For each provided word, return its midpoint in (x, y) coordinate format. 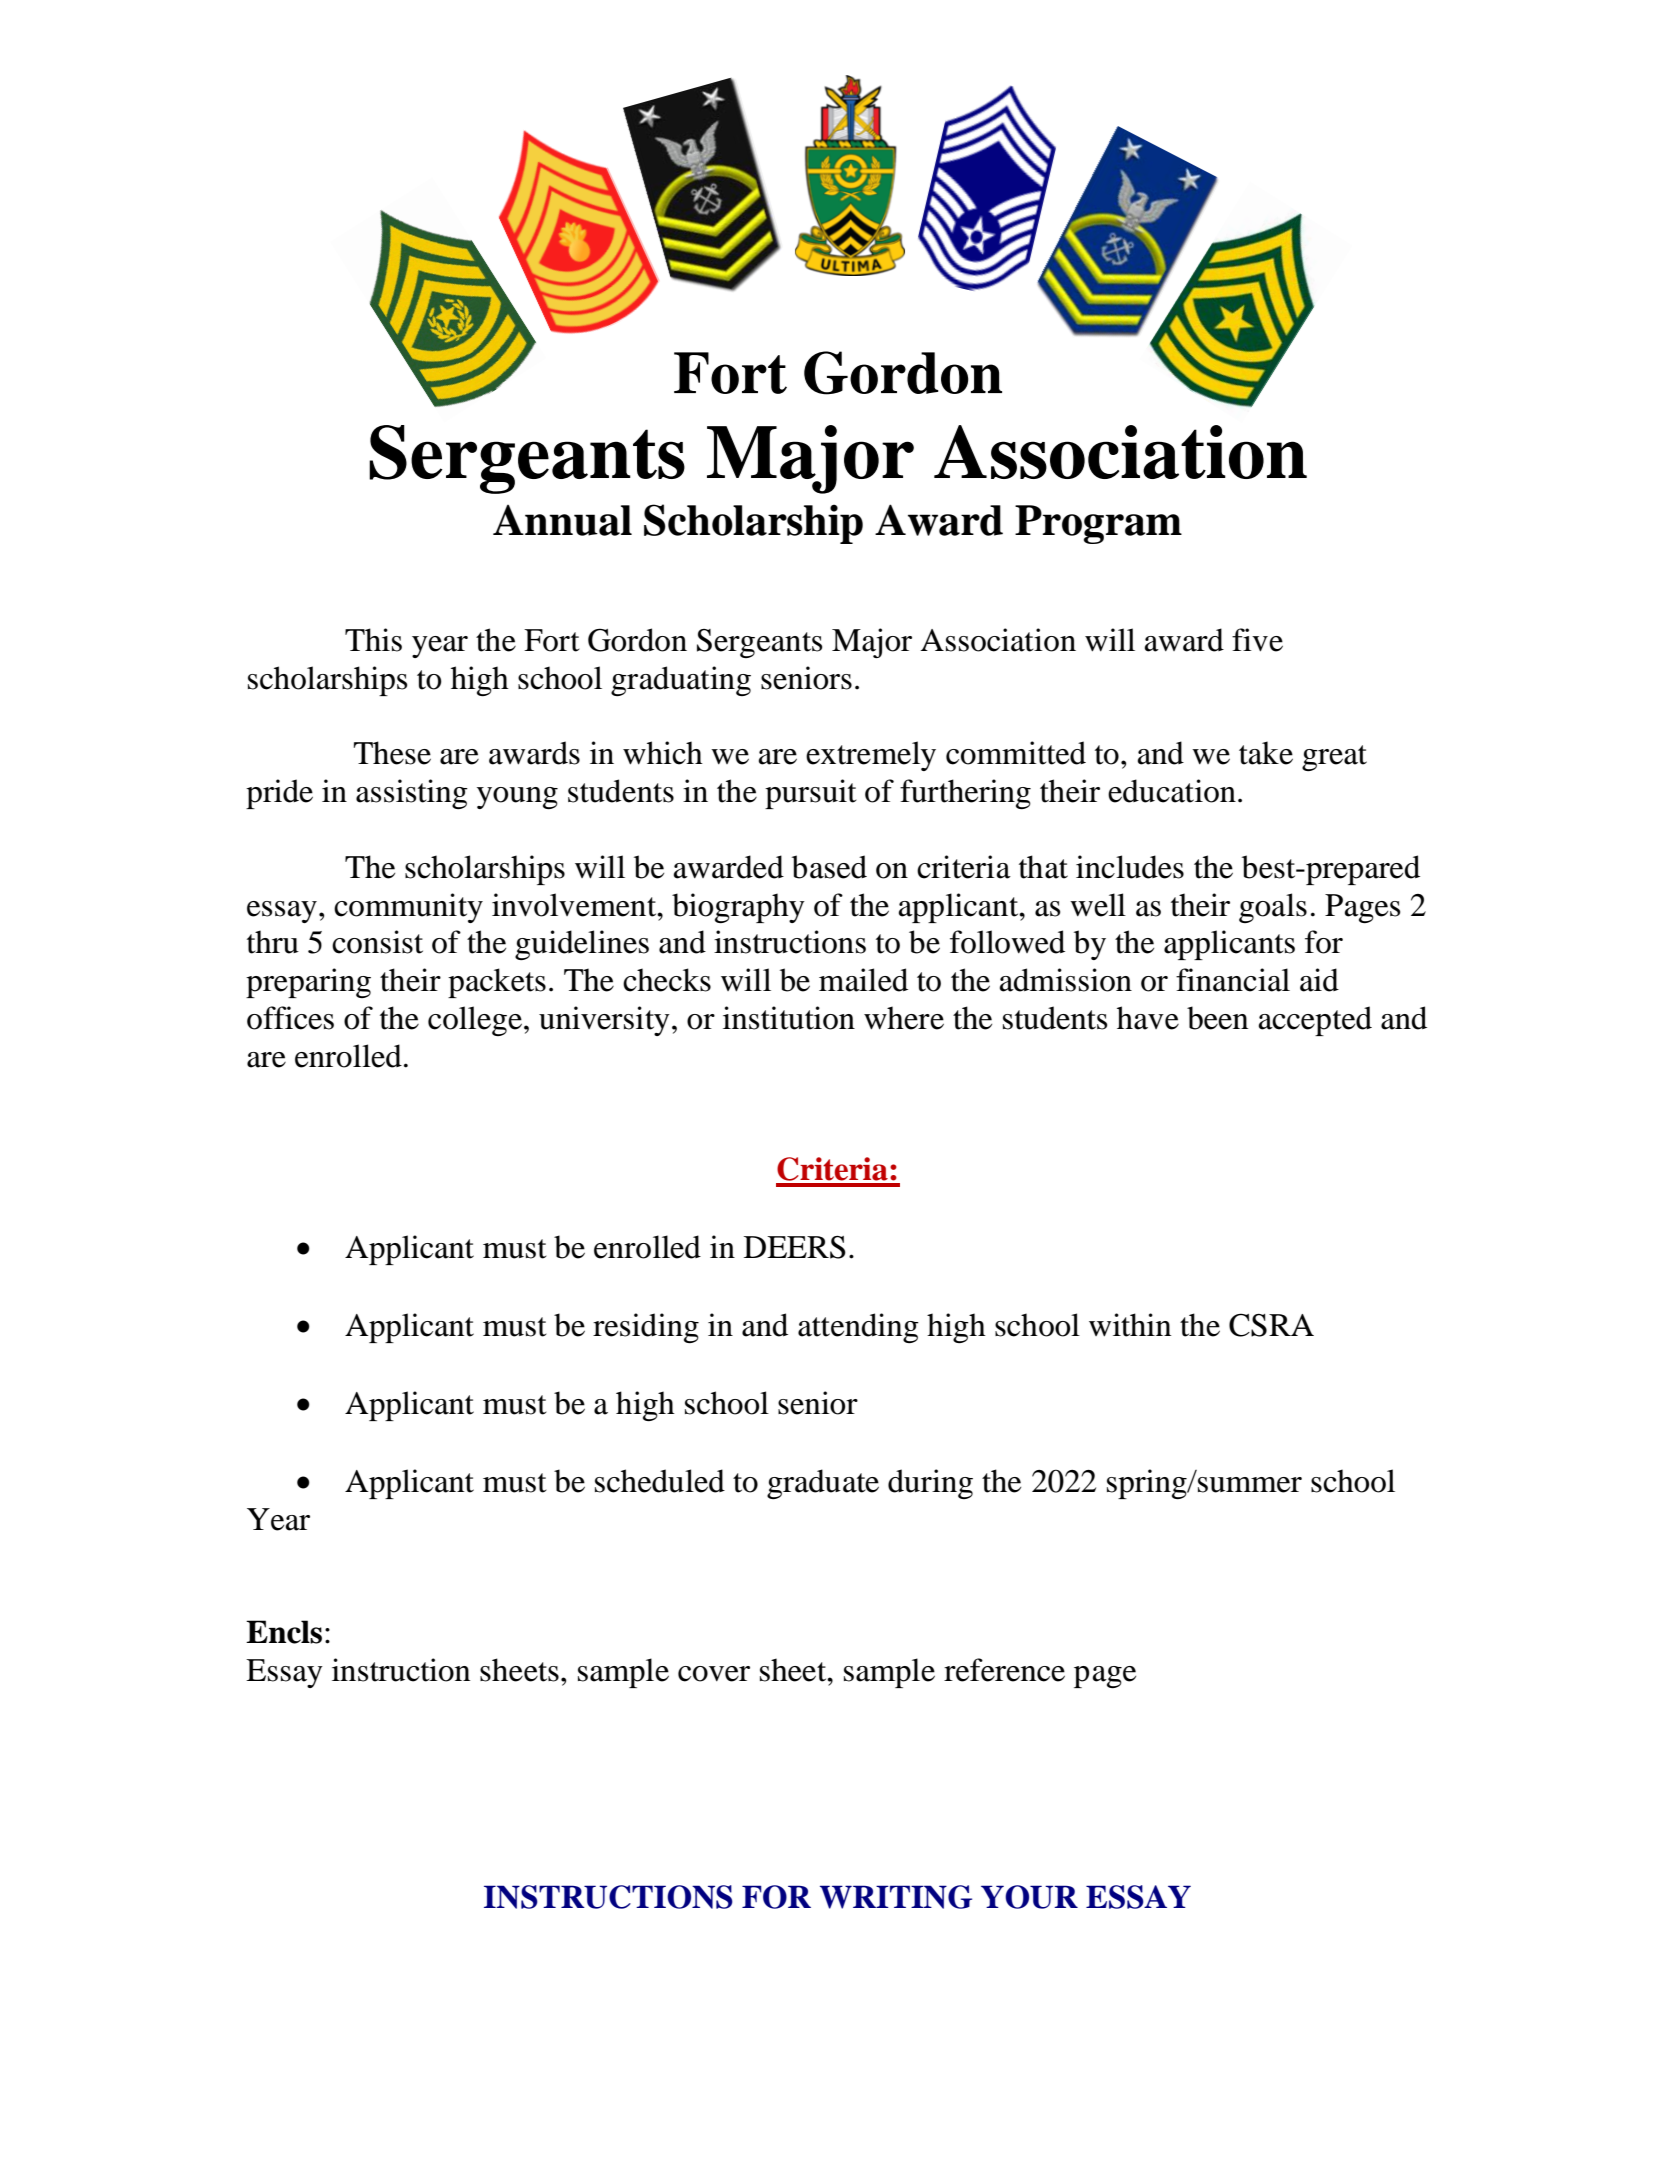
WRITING (896, 1897)
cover (714, 1674)
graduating (681, 681)
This (373, 640)
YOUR (1029, 1897)
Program (1098, 524)
